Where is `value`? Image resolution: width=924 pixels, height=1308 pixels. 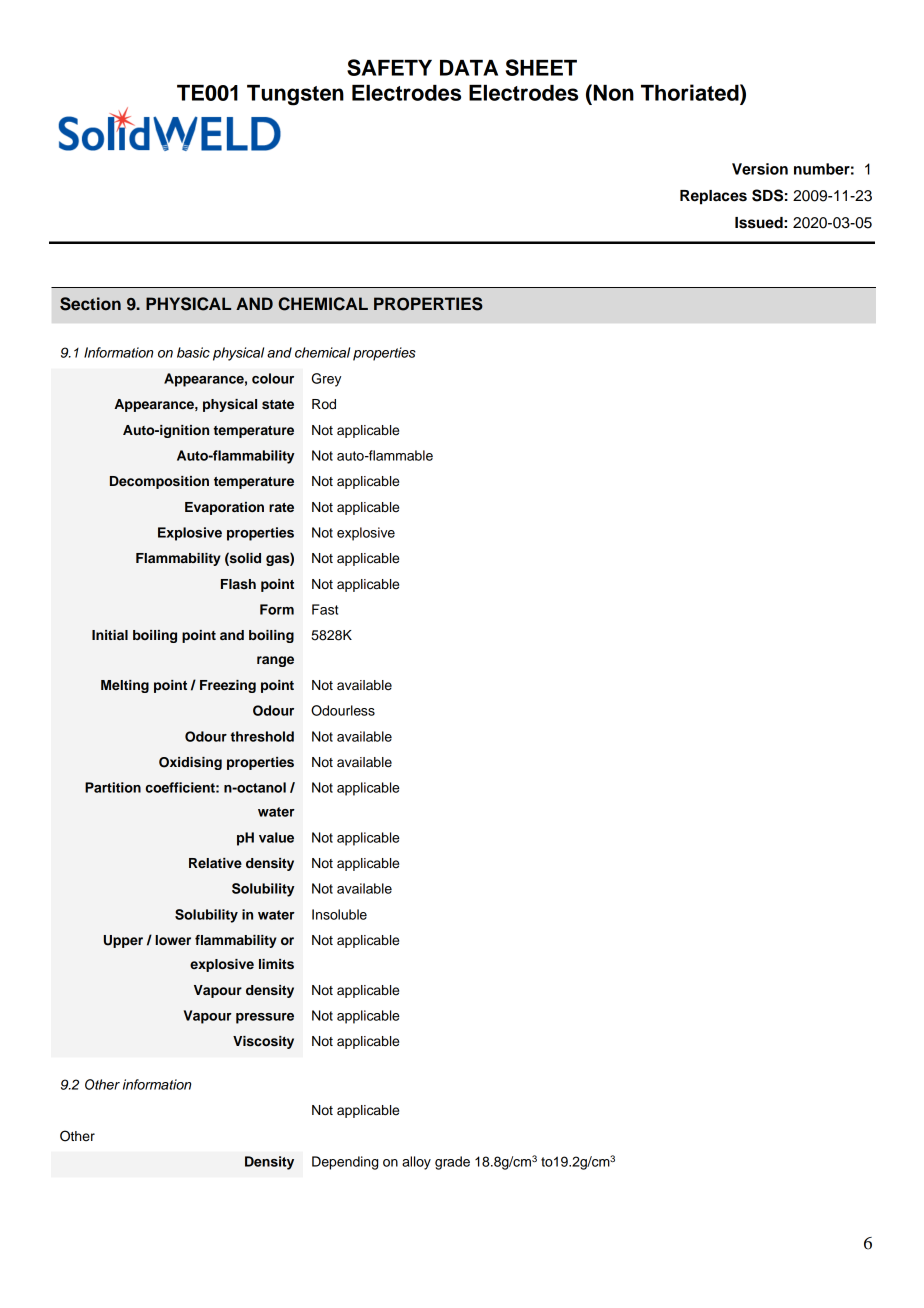
value is located at coordinates (276, 837).
